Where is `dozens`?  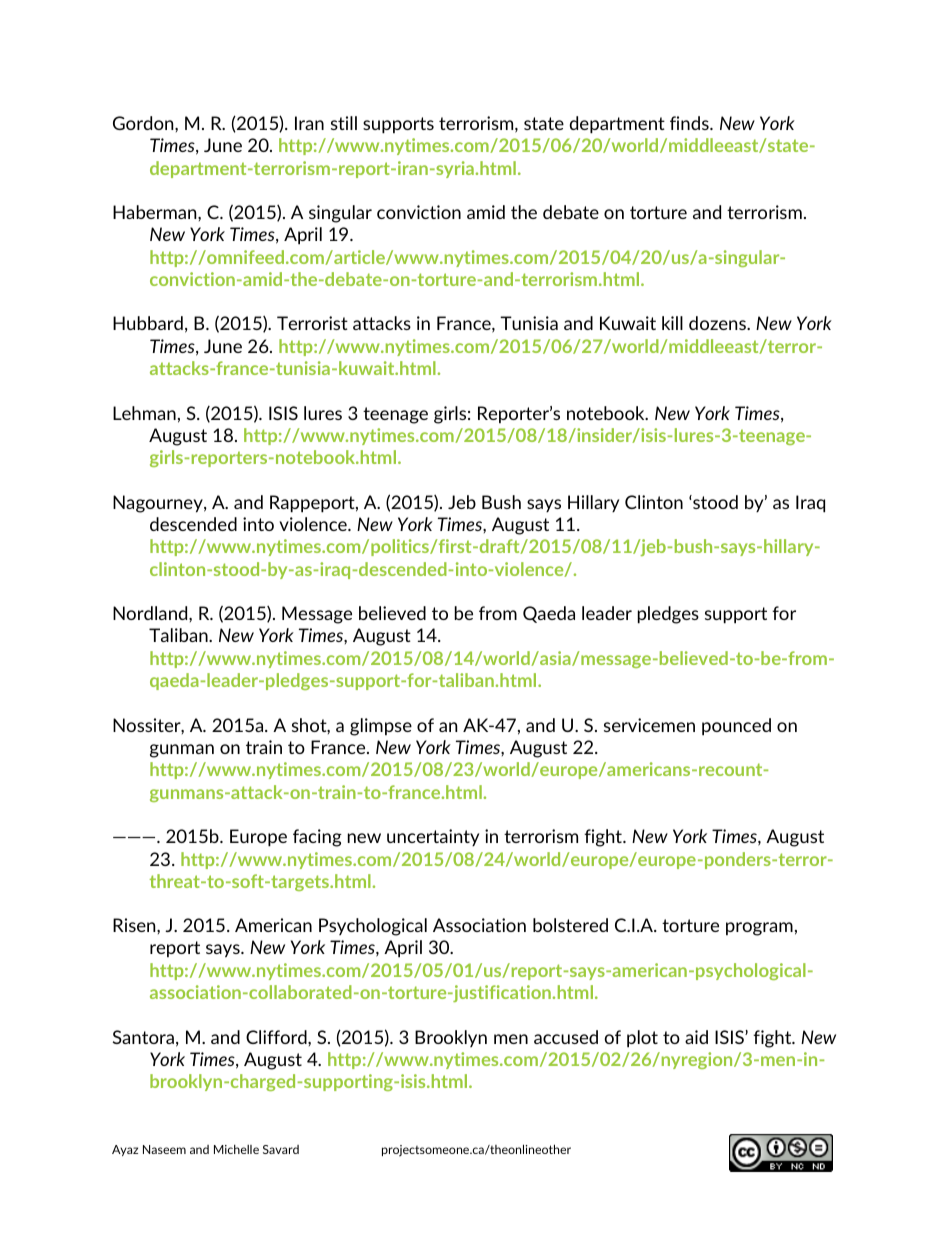 dozens is located at coordinates (718, 323).
